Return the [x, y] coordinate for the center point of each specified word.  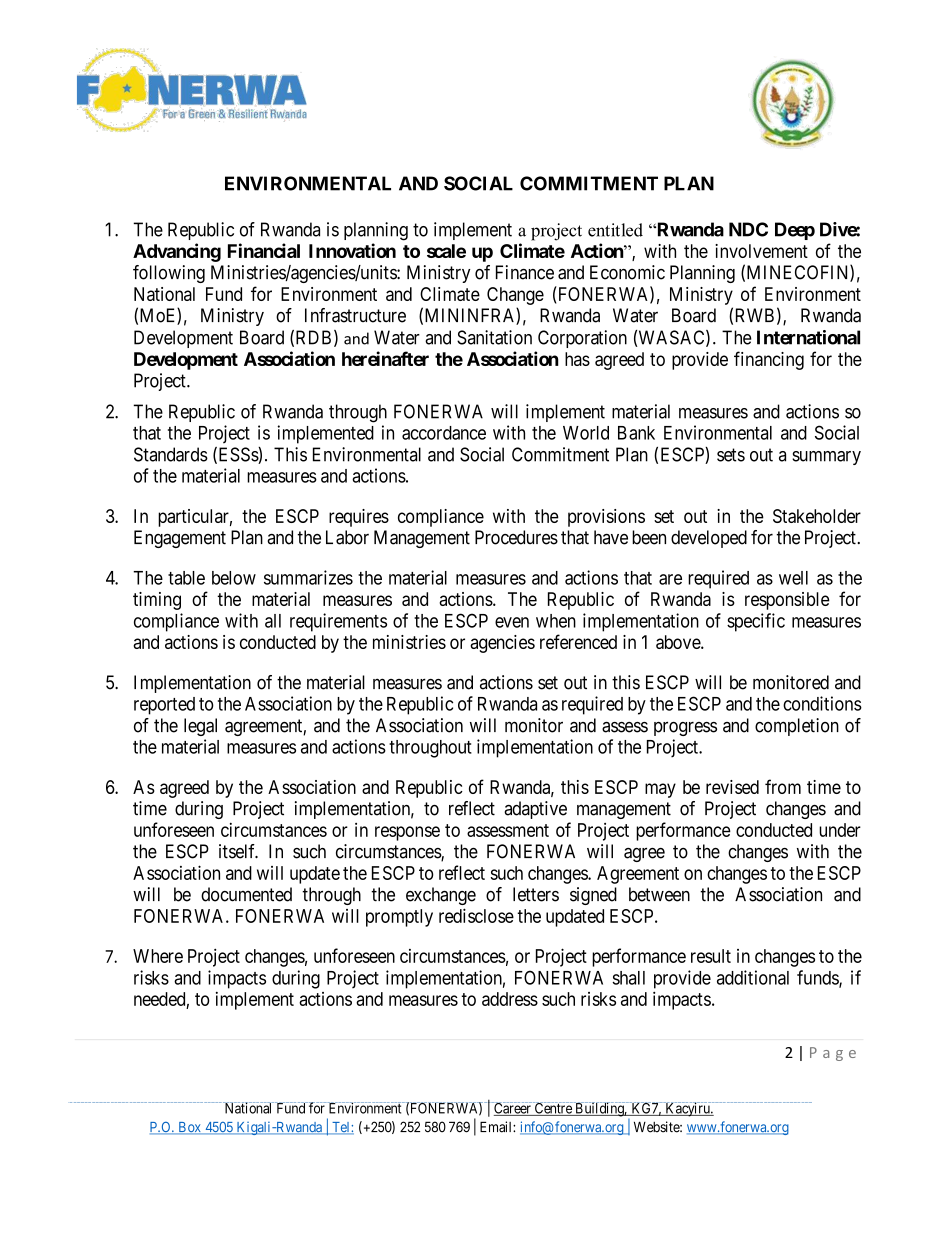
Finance [525, 272]
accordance [444, 433]
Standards [171, 454]
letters [536, 894]
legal [200, 727]
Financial [264, 250]
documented [246, 894]
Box [189, 1128]
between [659, 894]
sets [731, 455]
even [512, 622]
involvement [761, 251]
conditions [822, 703]
